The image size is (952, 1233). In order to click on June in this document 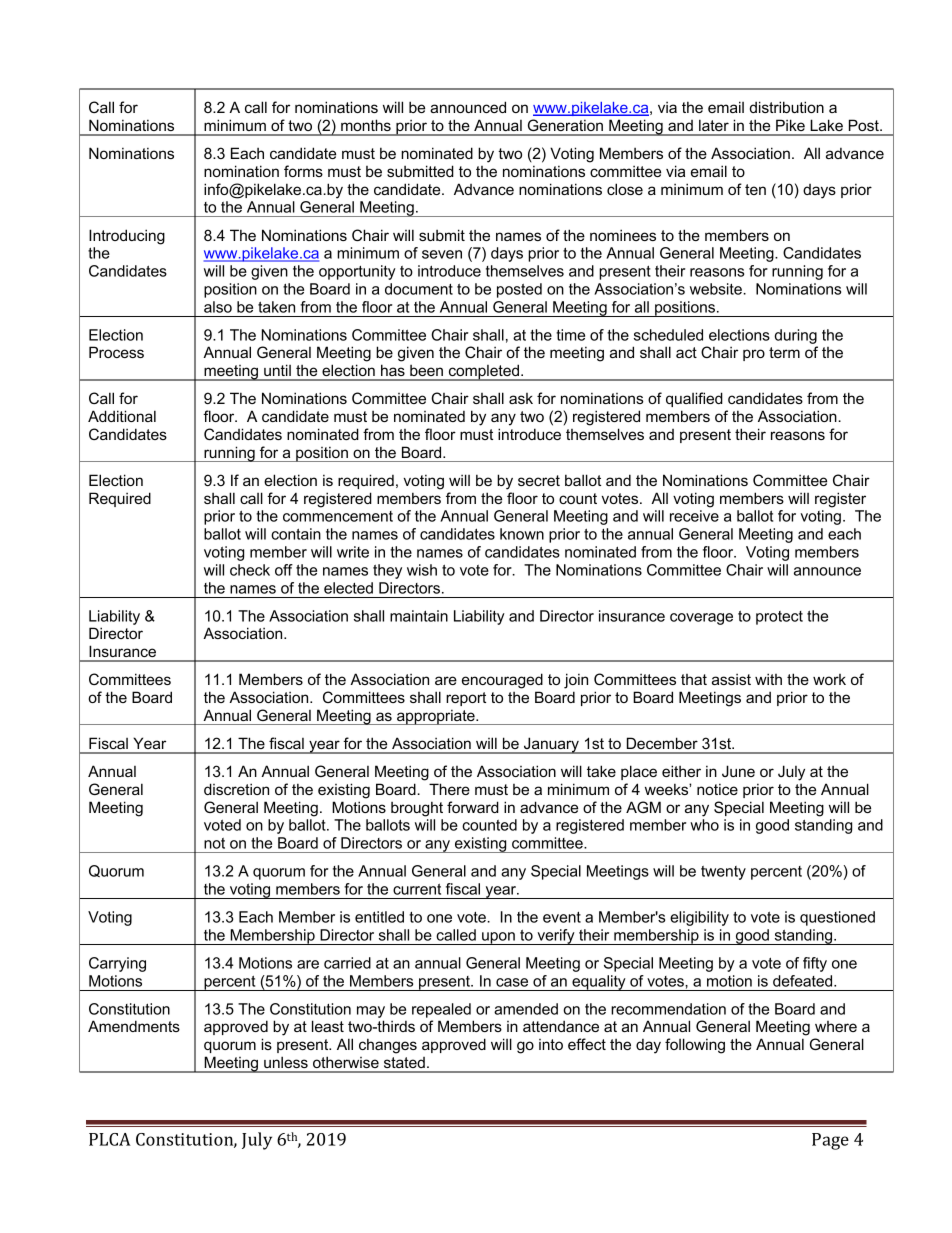, I will do `click(738, 771)`.
